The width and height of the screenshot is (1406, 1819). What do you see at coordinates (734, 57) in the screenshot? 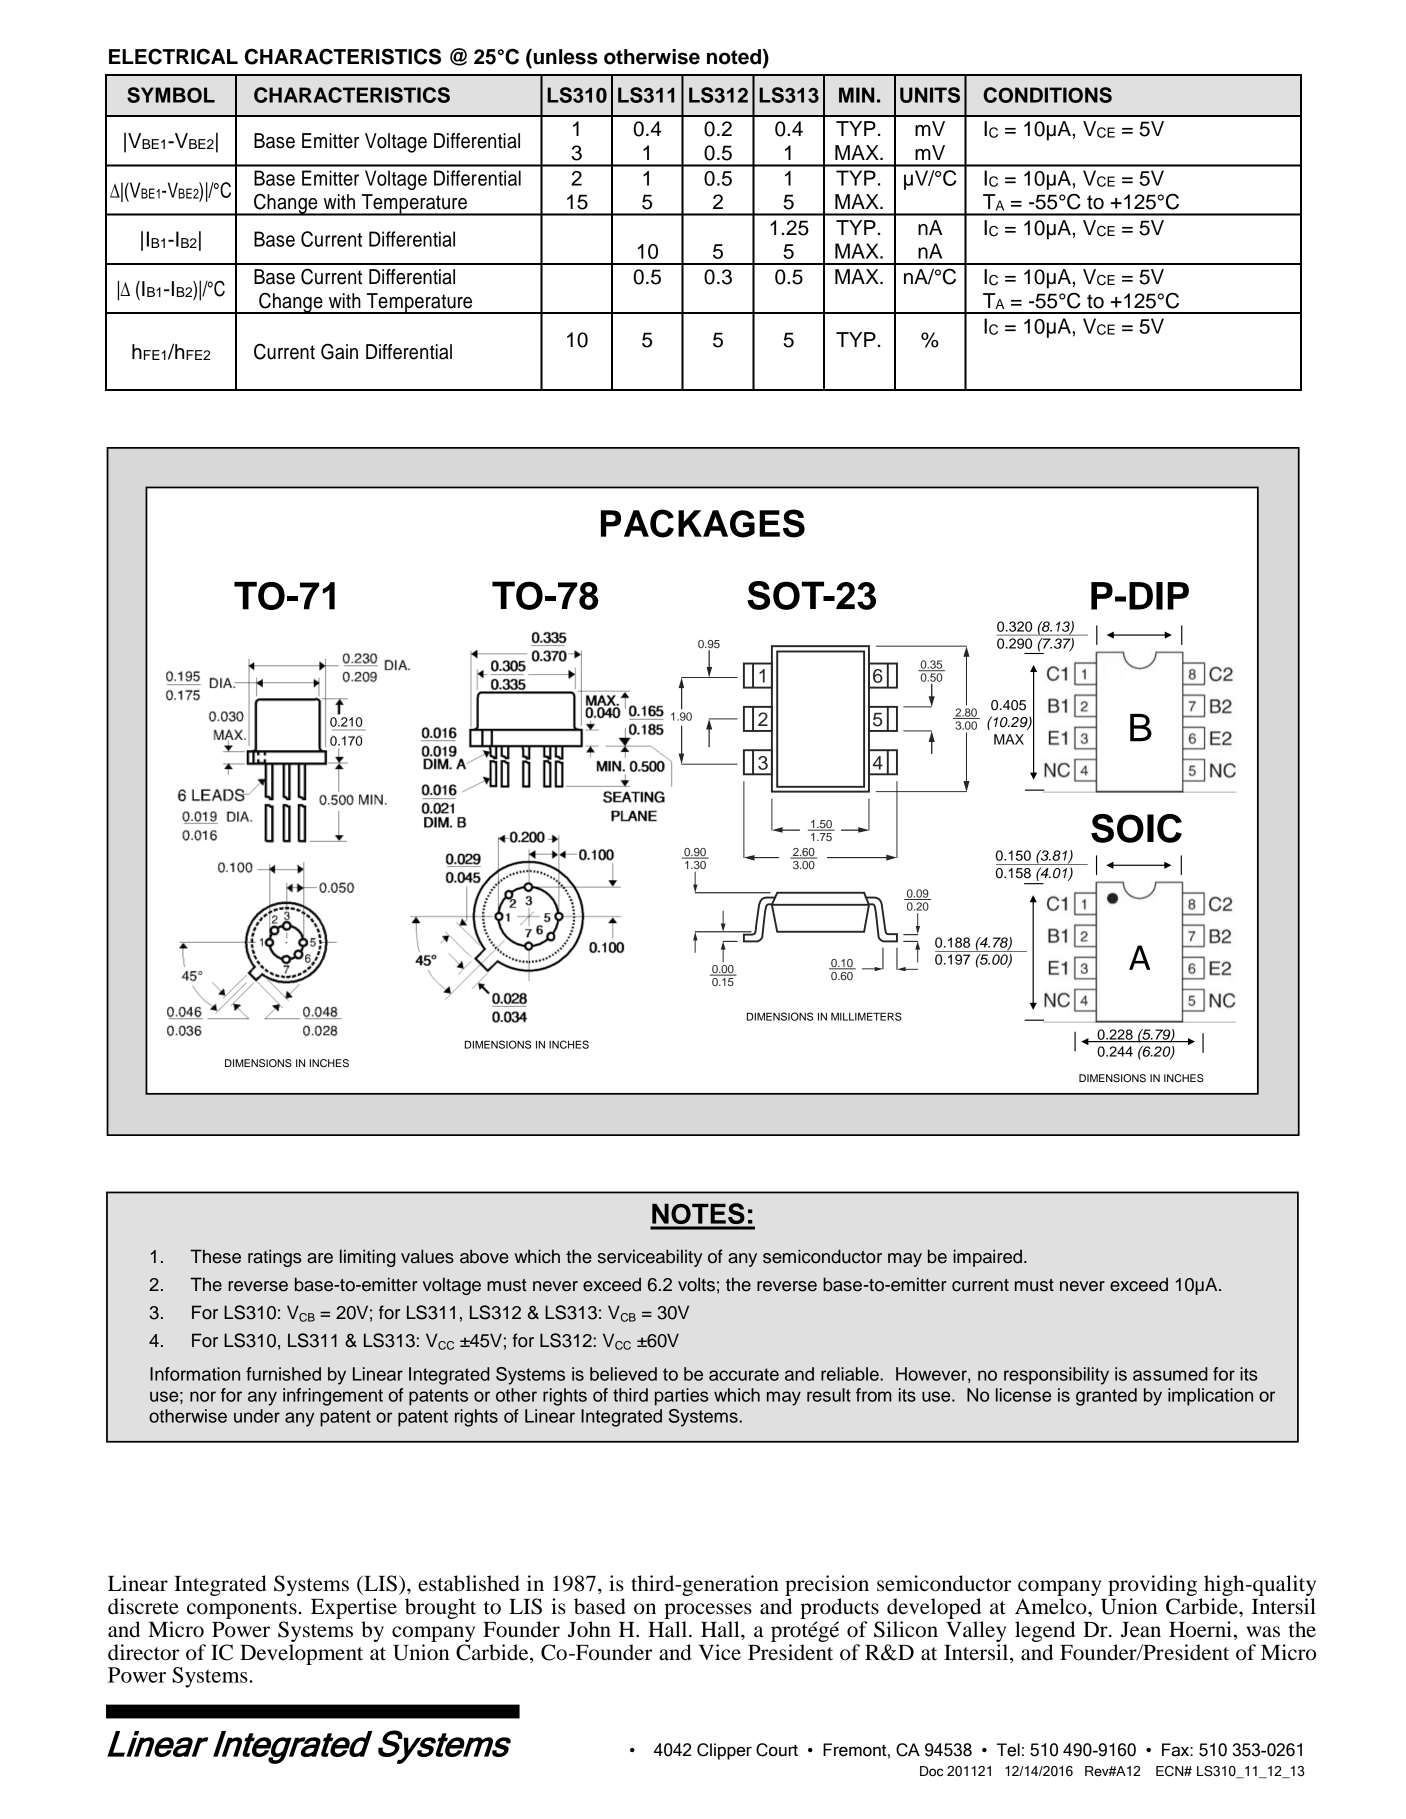
I see `noted` at bounding box center [734, 57].
